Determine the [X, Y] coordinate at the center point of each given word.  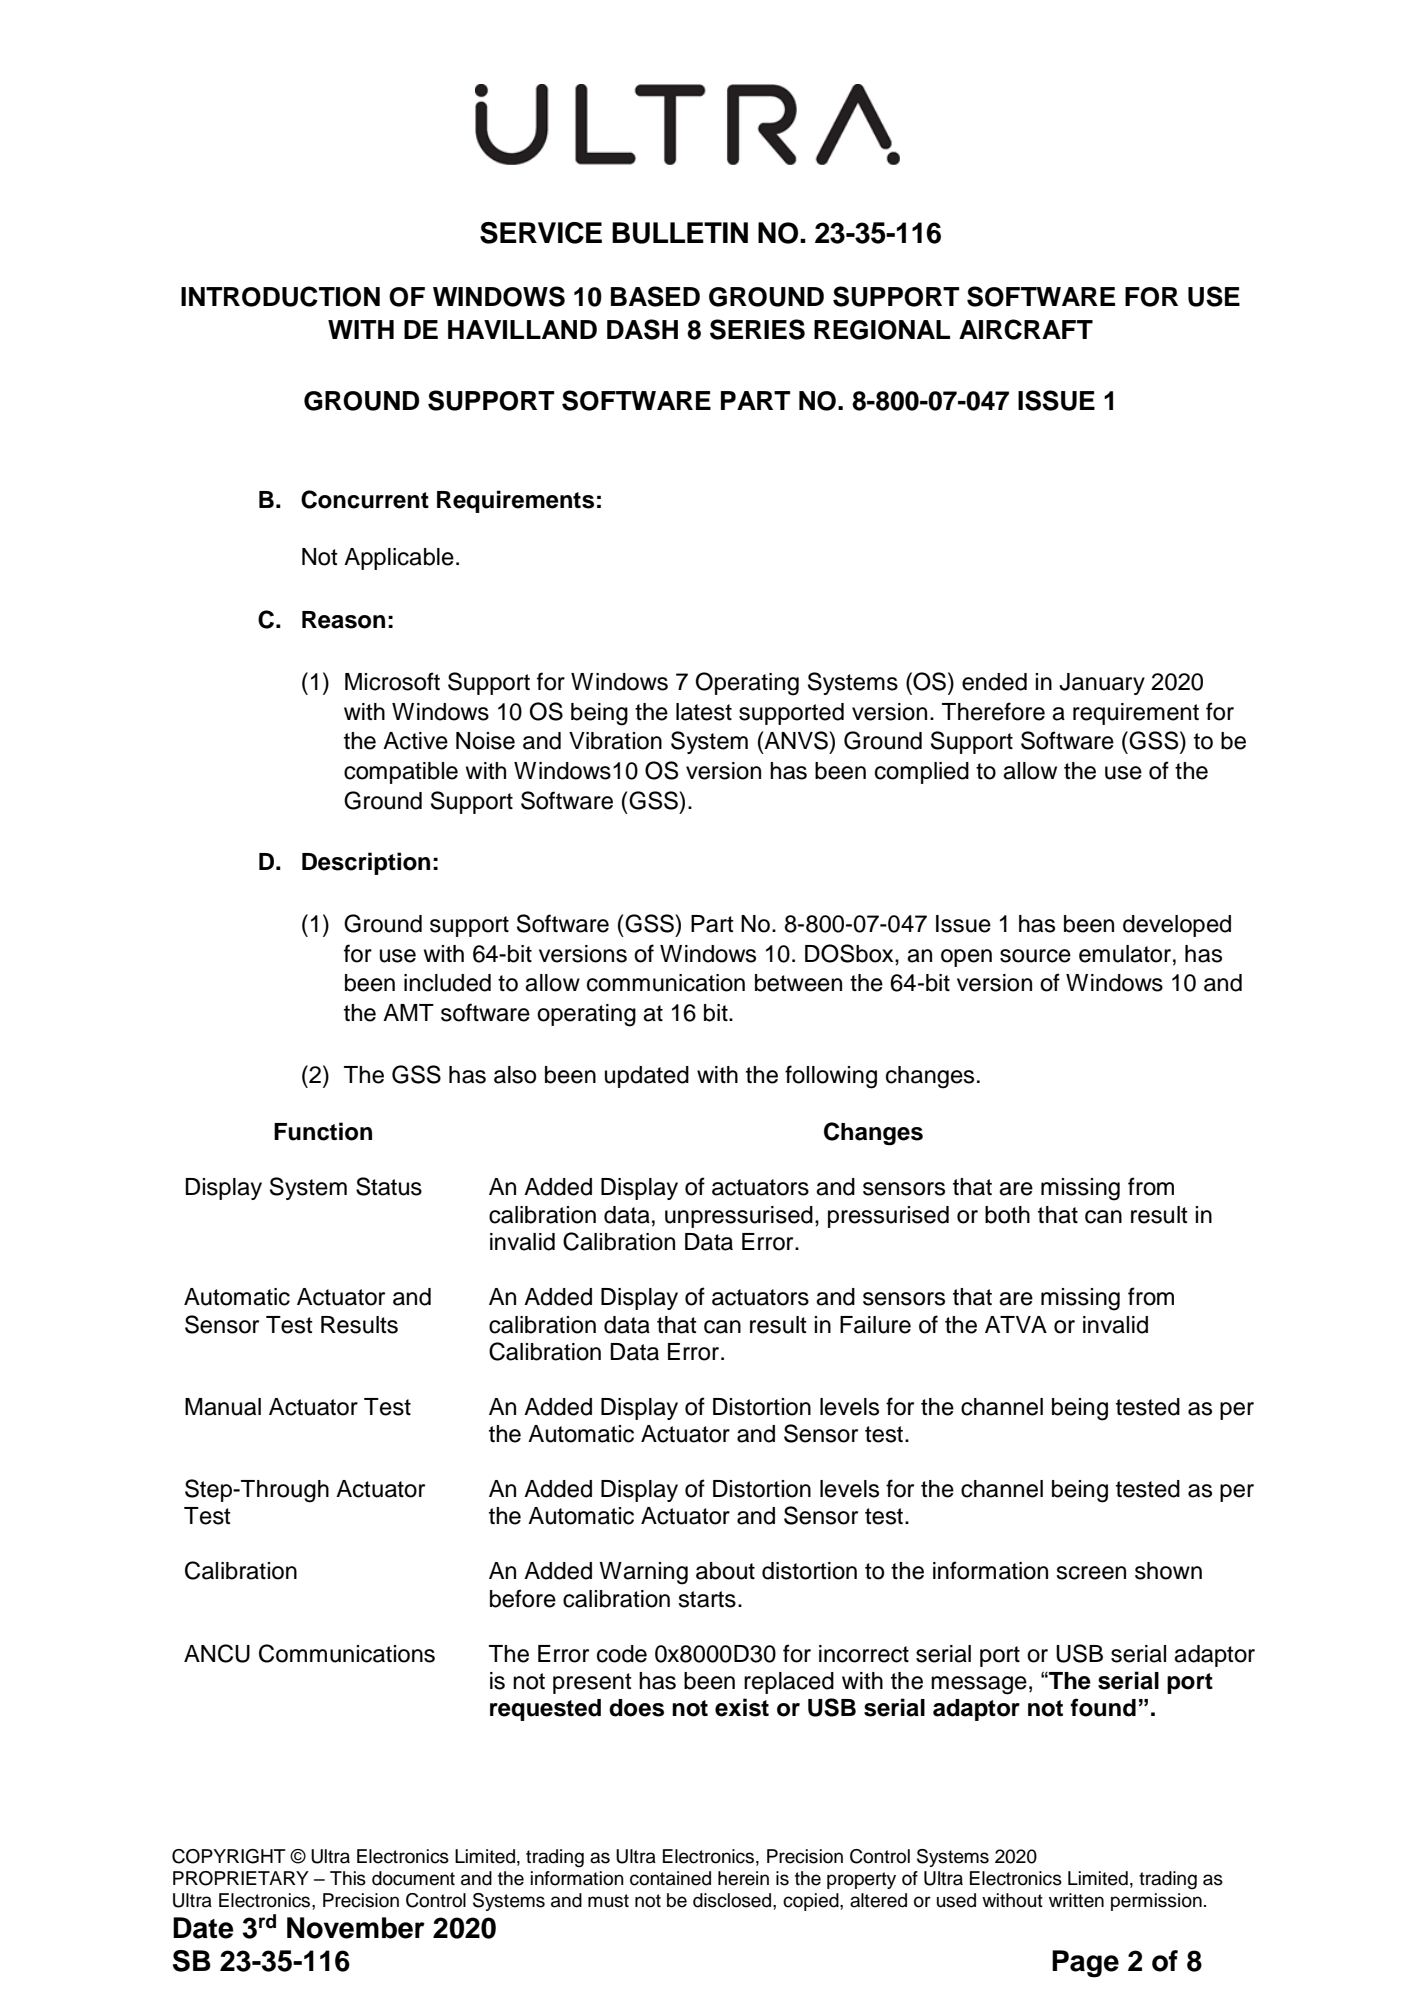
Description [366, 863]
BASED [655, 296]
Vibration [615, 741]
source [1035, 956]
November [356, 1928]
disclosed [733, 1900]
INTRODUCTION [280, 296]
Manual [223, 1407]
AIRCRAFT [1026, 329]
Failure [875, 1325]
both [1007, 1215]
